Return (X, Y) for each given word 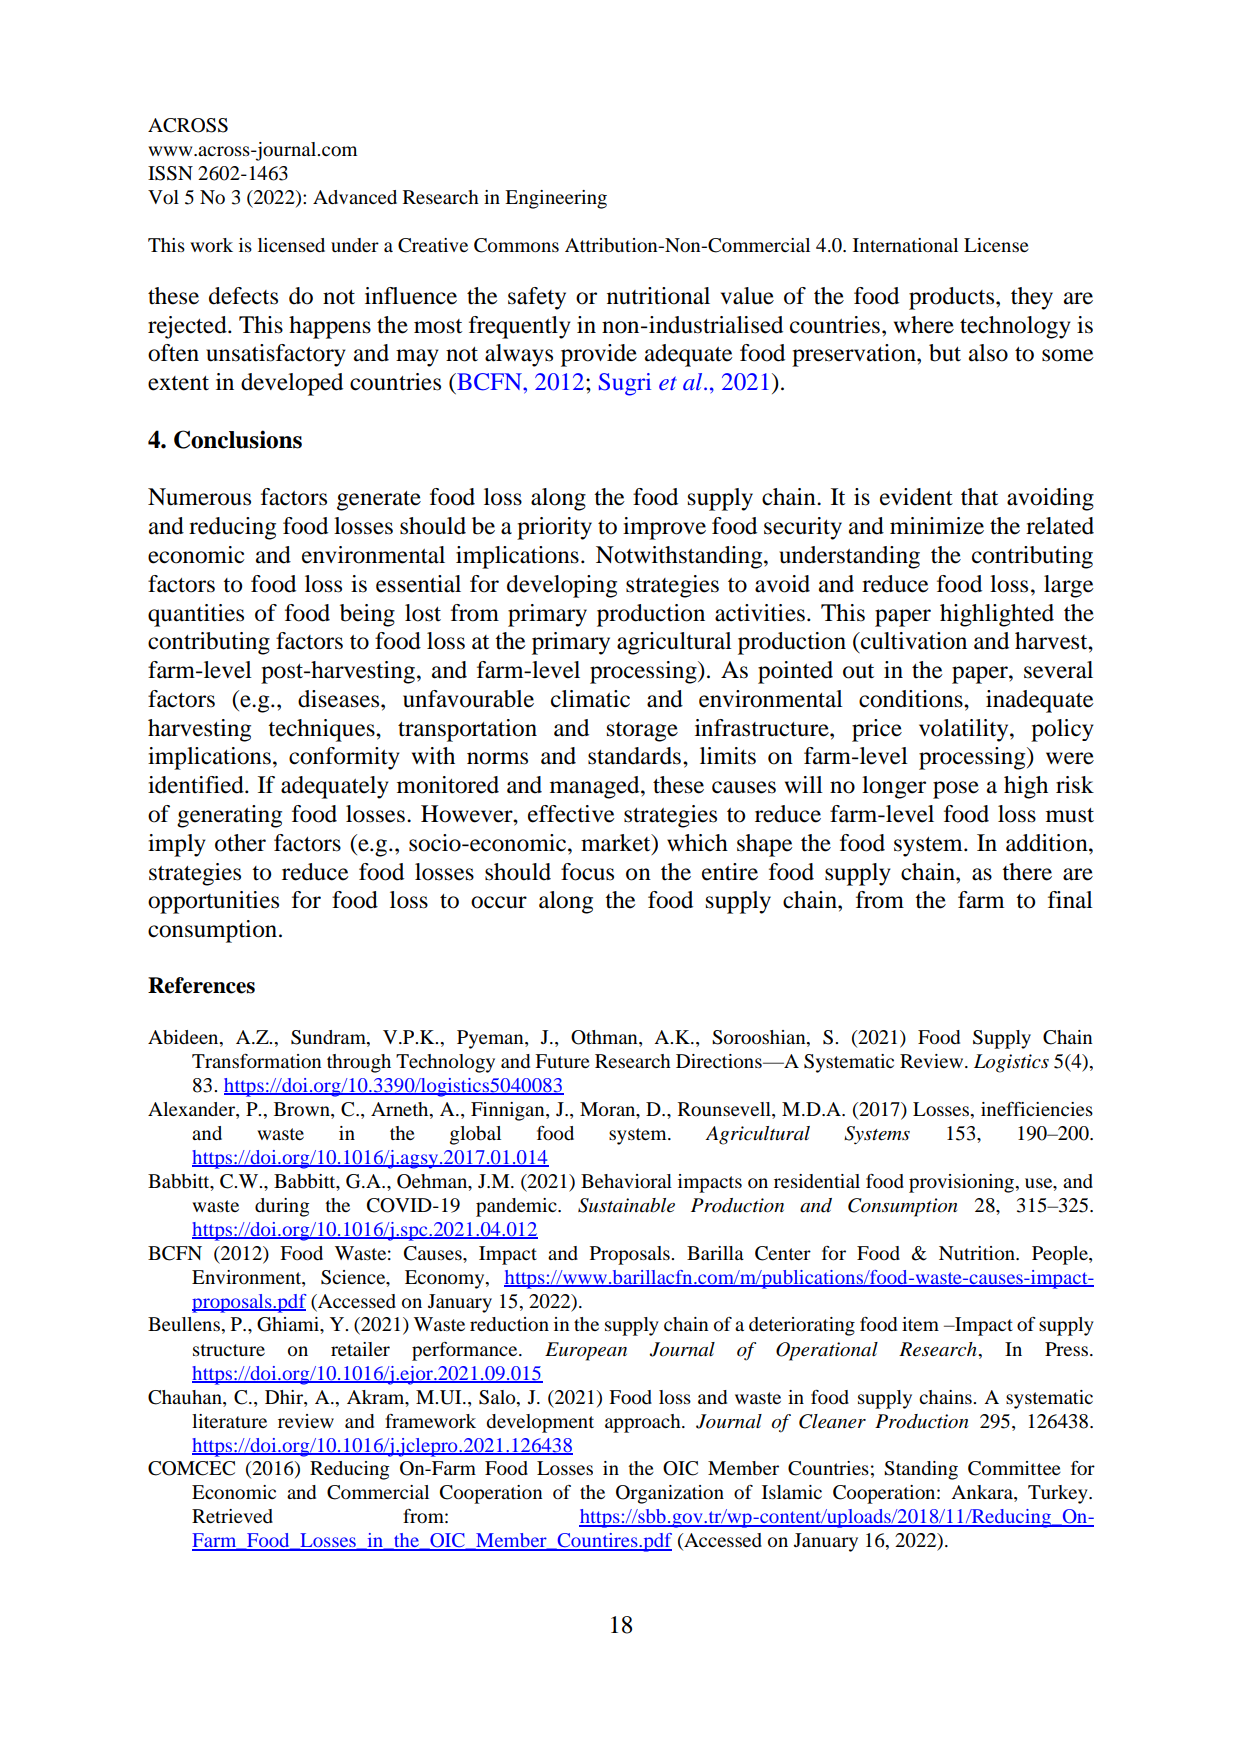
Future (562, 1061)
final (1070, 900)
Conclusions (238, 439)
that (979, 497)
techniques (322, 730)
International (905, 245)
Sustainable (626, 1205)
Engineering (556, 199)
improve (664, 528)
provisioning (962, 1183)
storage (642, 732)
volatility (965, 730)
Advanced (355, 197)
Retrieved (232, 1516)
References (201, 985)
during (282, 1207)
